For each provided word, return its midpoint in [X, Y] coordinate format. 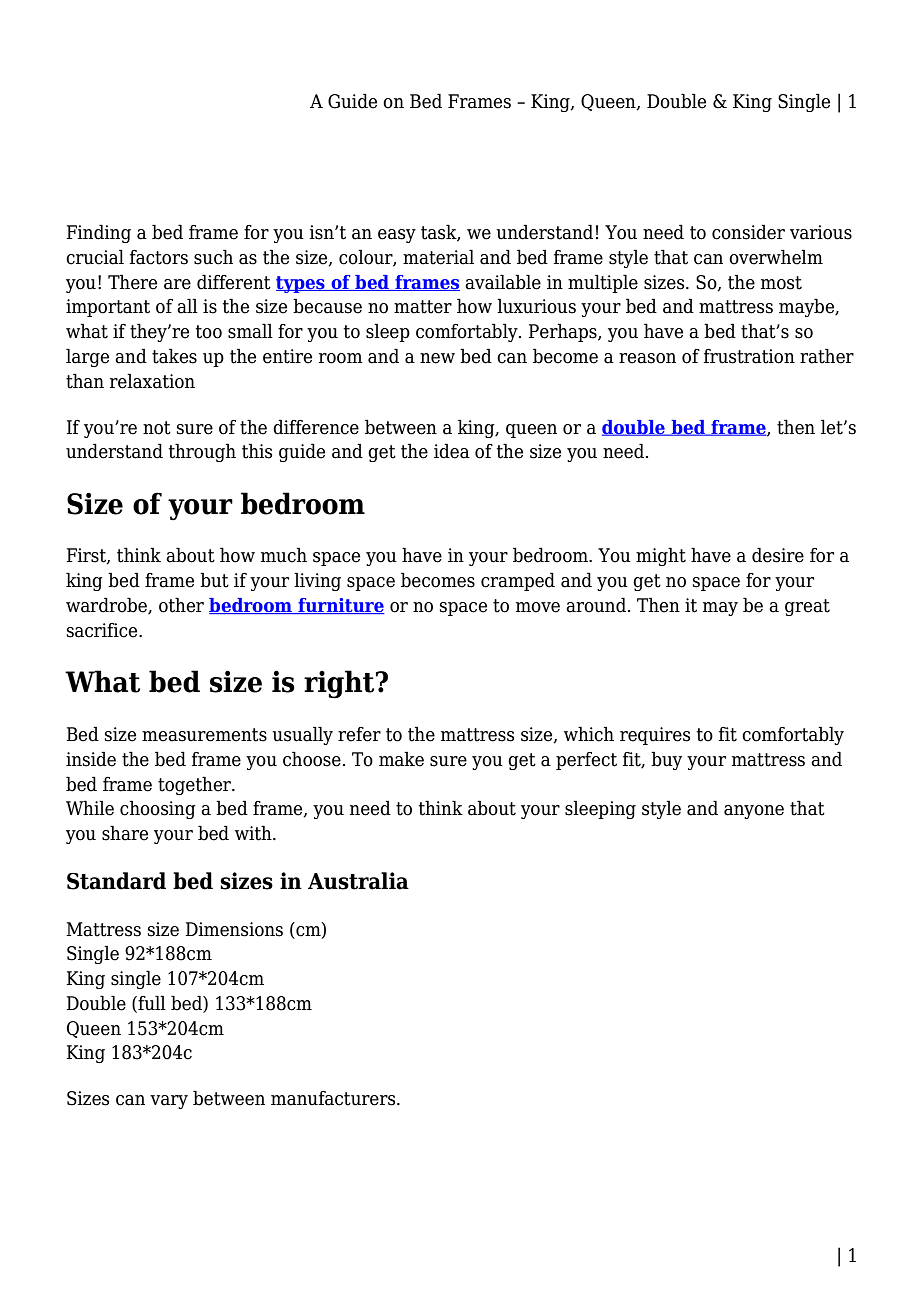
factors [159, 257]
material [438, 257]
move [538, 607]
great [807, 607]
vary [169, 1102]
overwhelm [776, 257]
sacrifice [103, 630]
